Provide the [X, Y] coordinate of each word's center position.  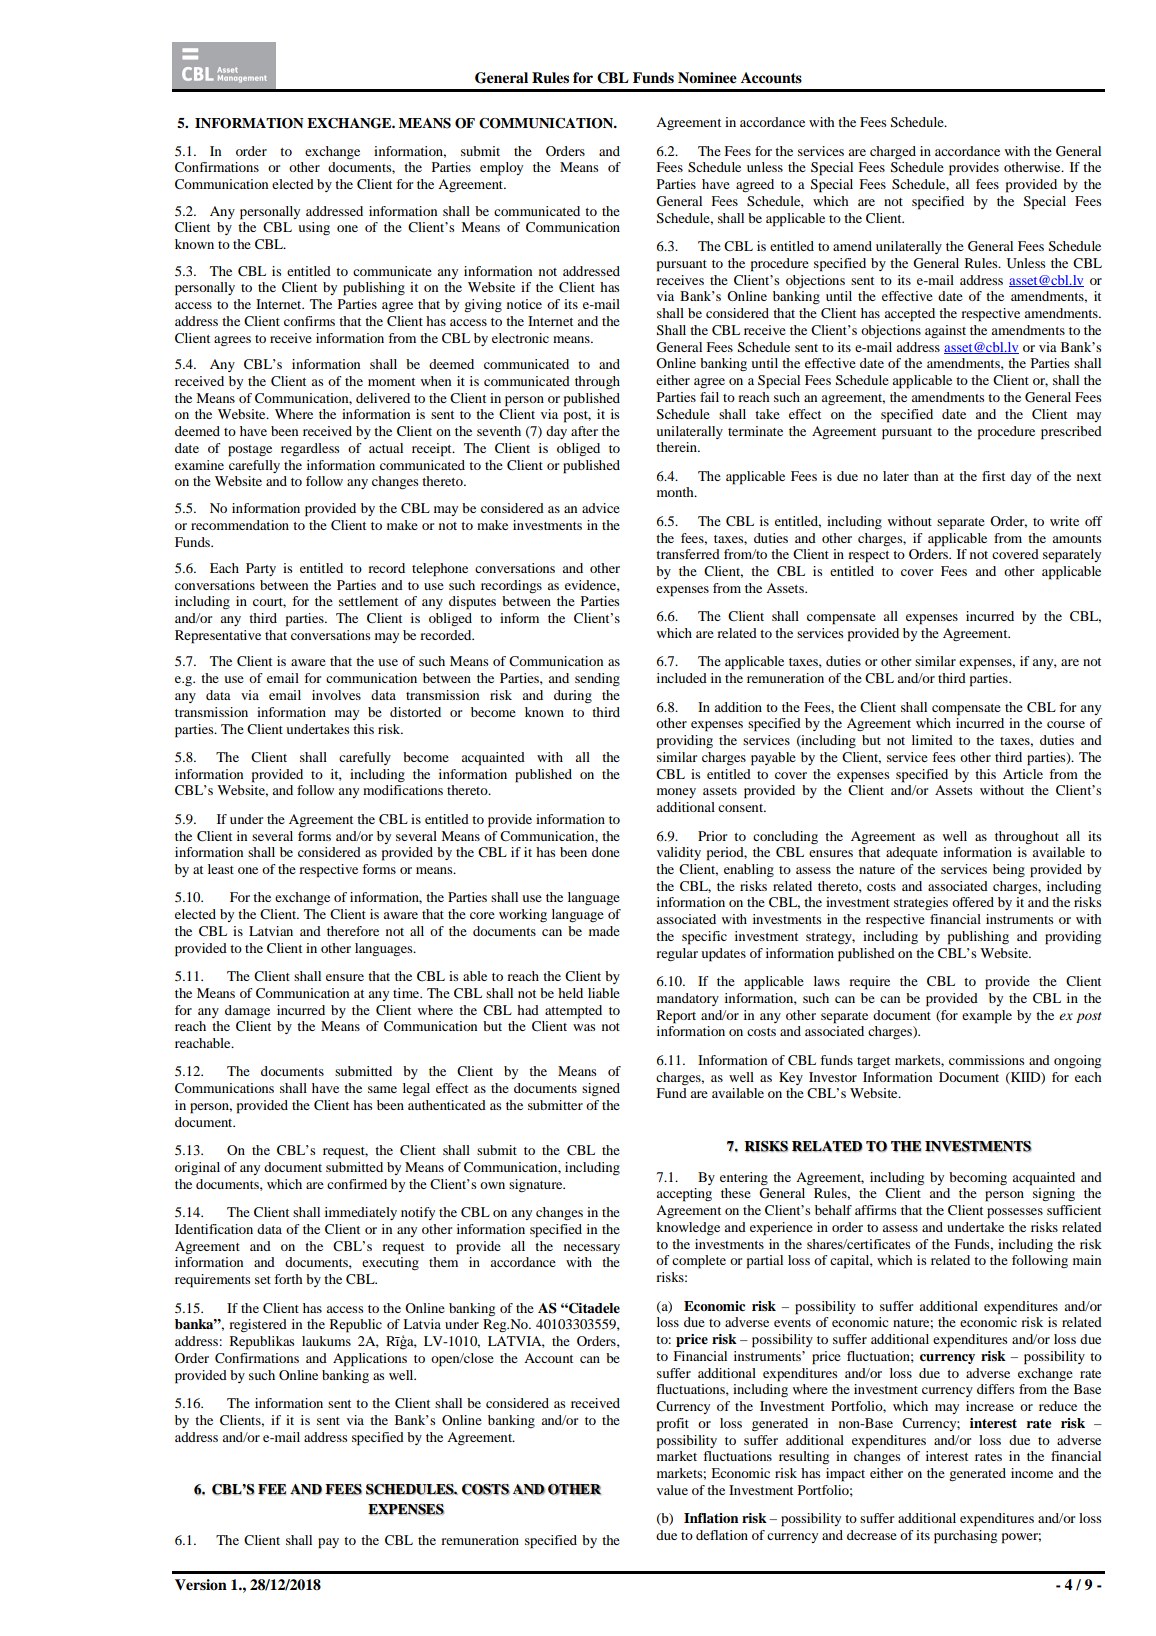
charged [893, 152]
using [314, 228]
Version [201, 1585]
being [1009, 870]
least [221, 869]
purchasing [965, 1537]
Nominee [707, 78]
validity [679, 853]
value [672, 1490]
